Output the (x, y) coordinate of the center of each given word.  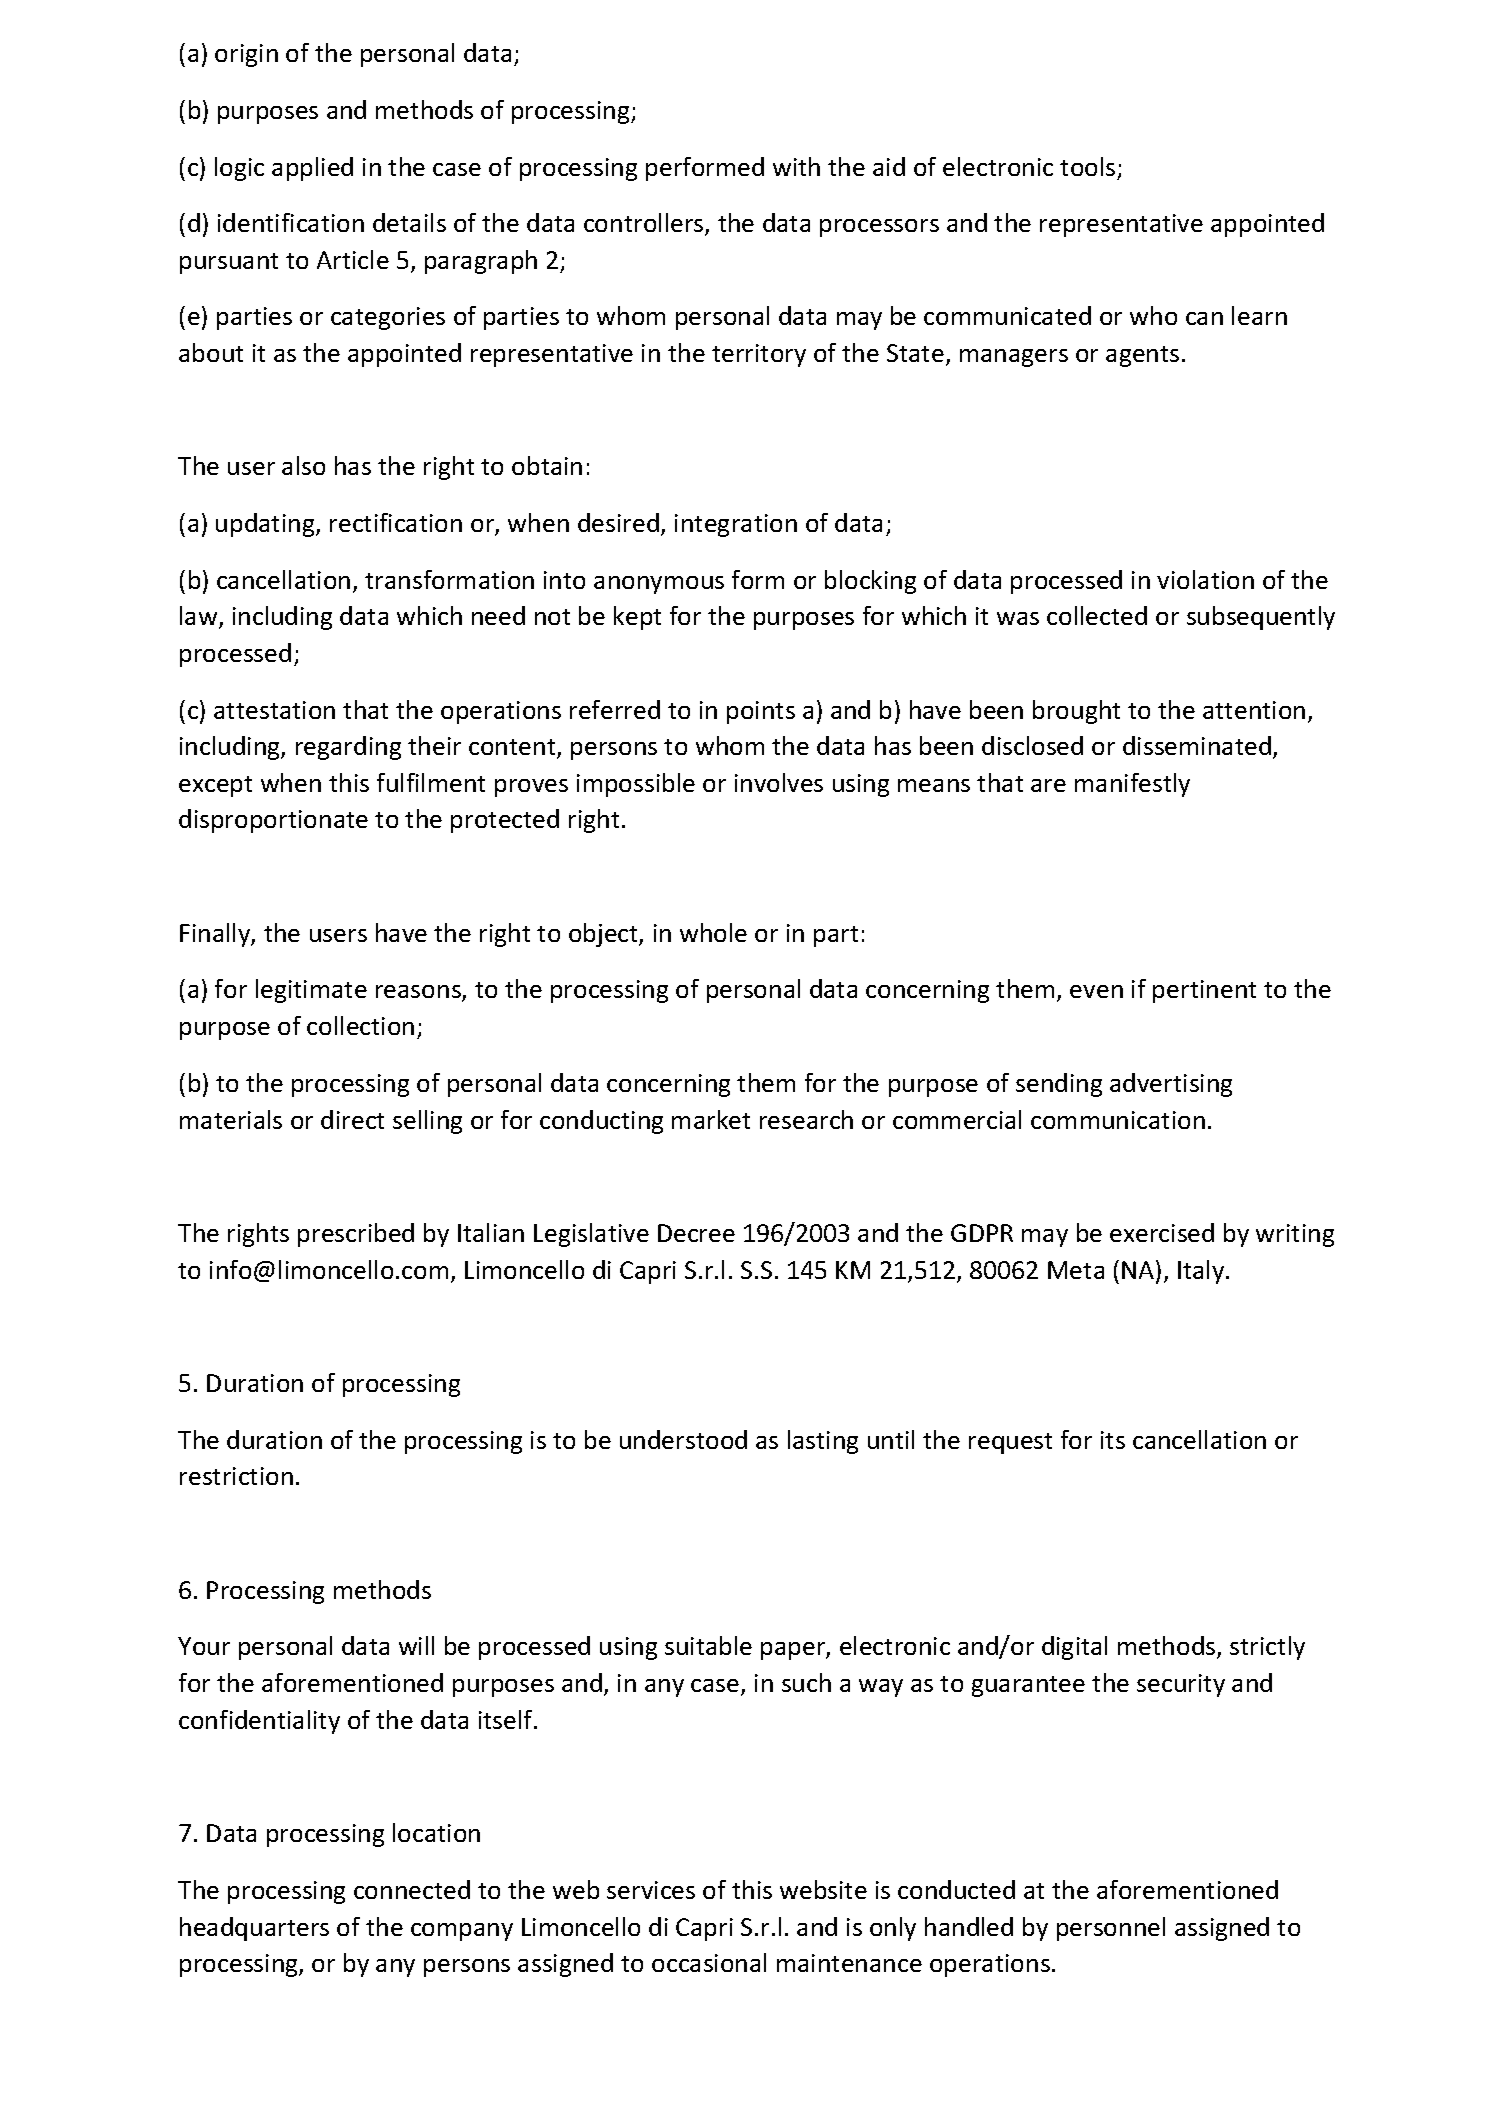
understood (683, 1439)
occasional (709, 1962)
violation (1205, 579)
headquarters (254, 1929)
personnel (1111, 1929)
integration (736, 525)
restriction (236, 1476)
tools (1087, 166)
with (796, 166)
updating (266, 525)
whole (713, 932)
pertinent (1204, 991)
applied (312, 169)
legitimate (311, 991)
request (1010, 1443)
